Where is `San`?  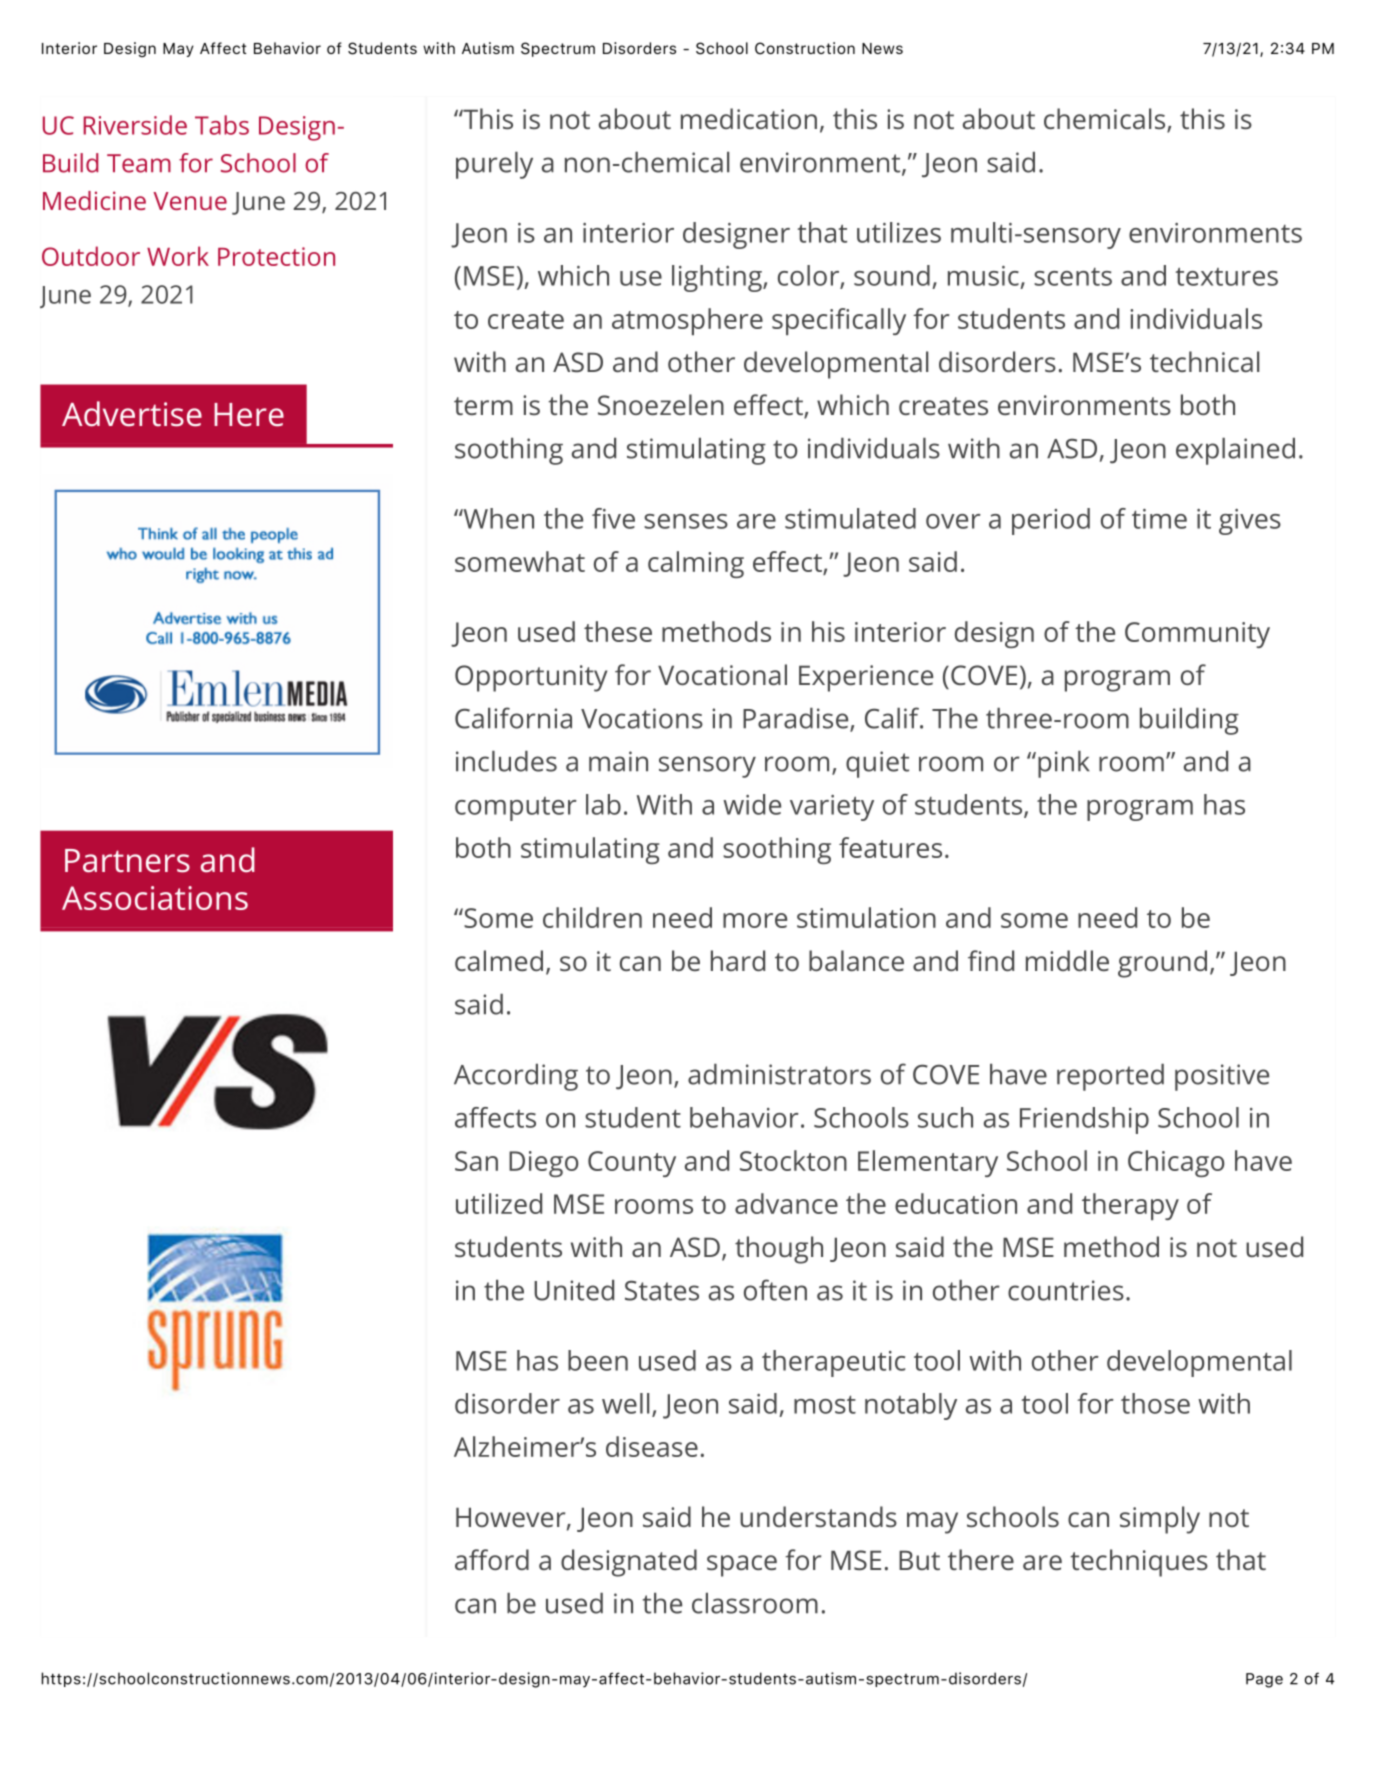 San is located at coordinates (476, 1161).
